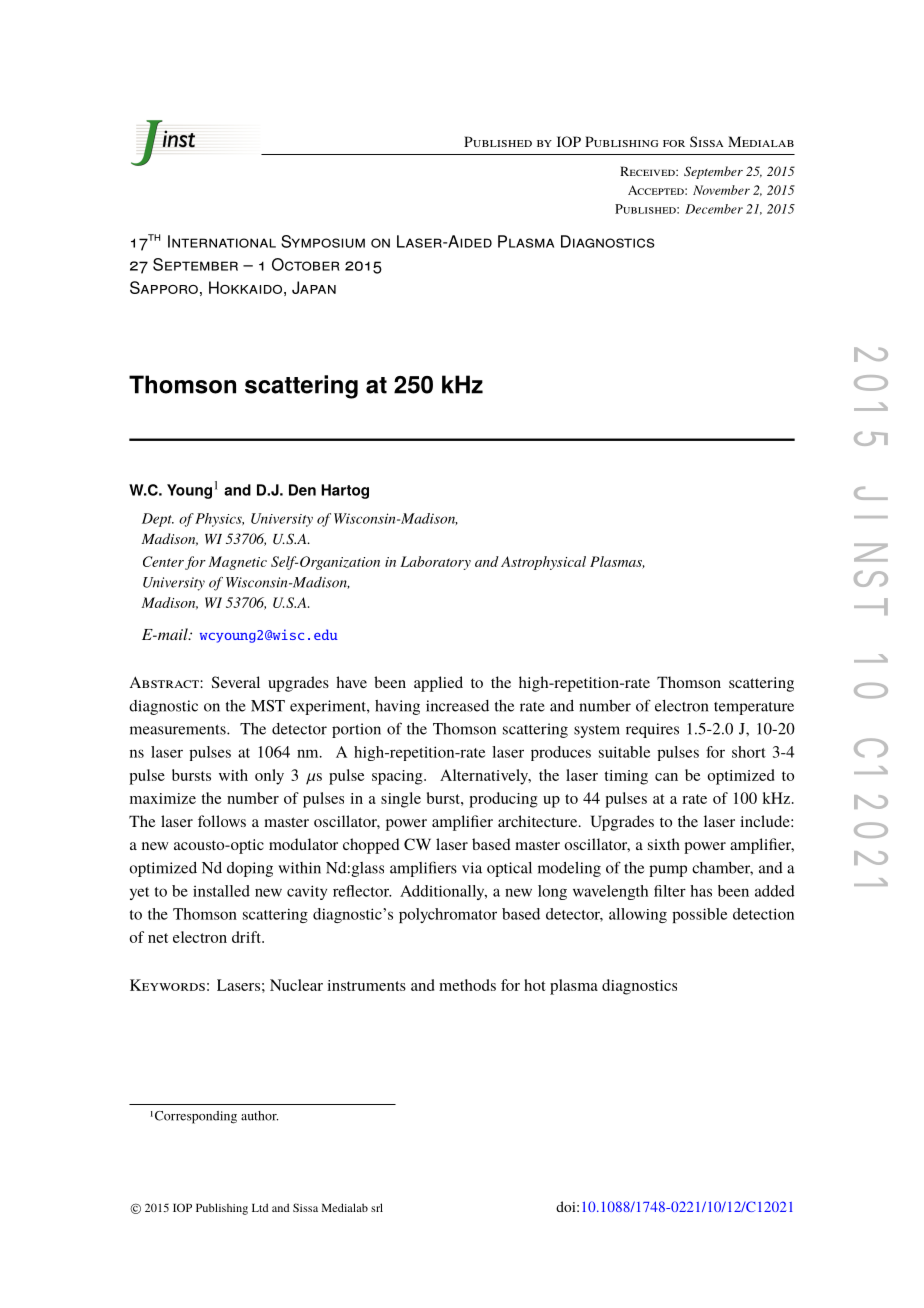 The height and width of the document is (1308, 924). Describe the element at coordinates (164, 287) in the document. I see `Sapporo` at that location.
